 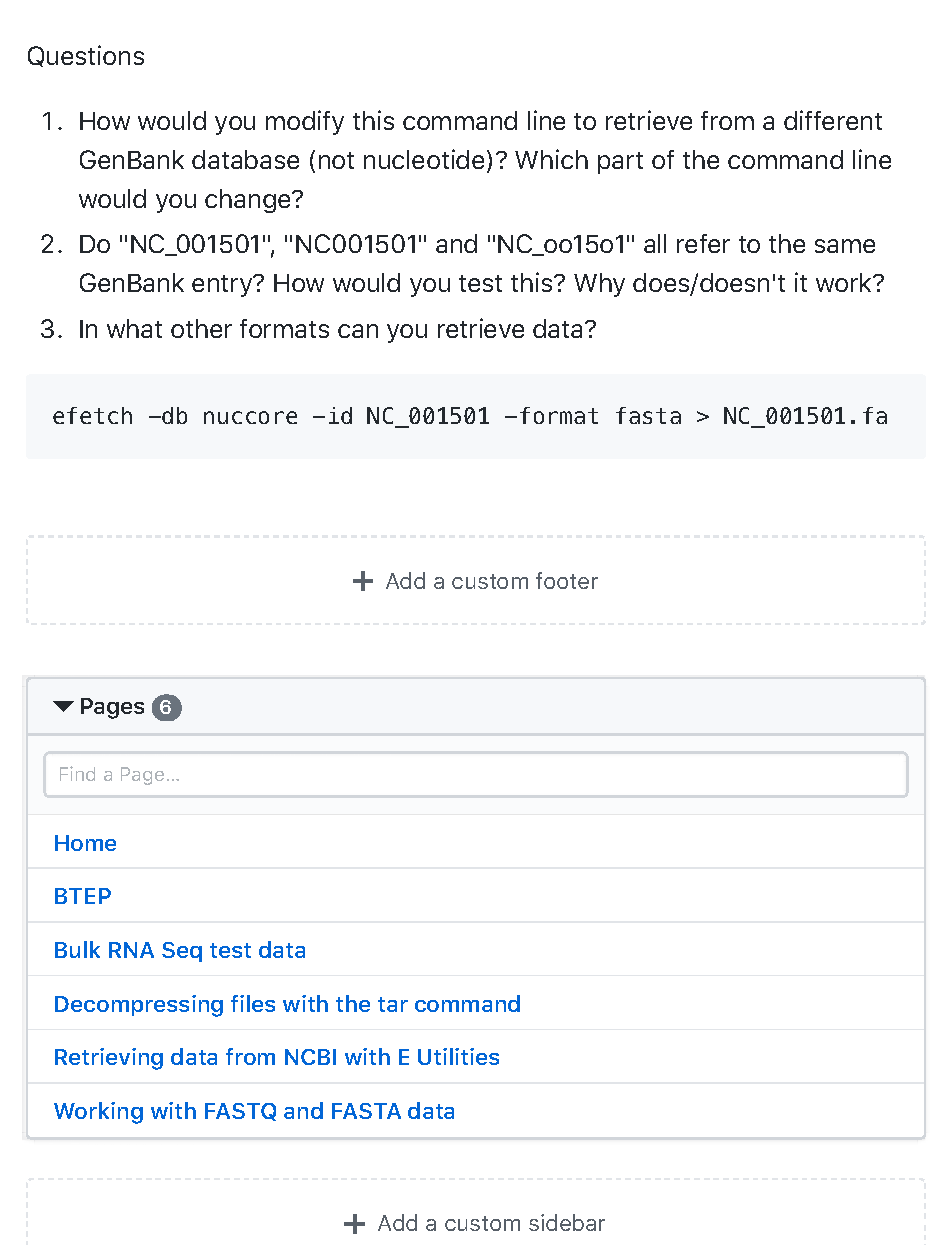 What do you see at coordinates (599, 285) in the image?
I see `Why` at bounding box center [599, 285].
